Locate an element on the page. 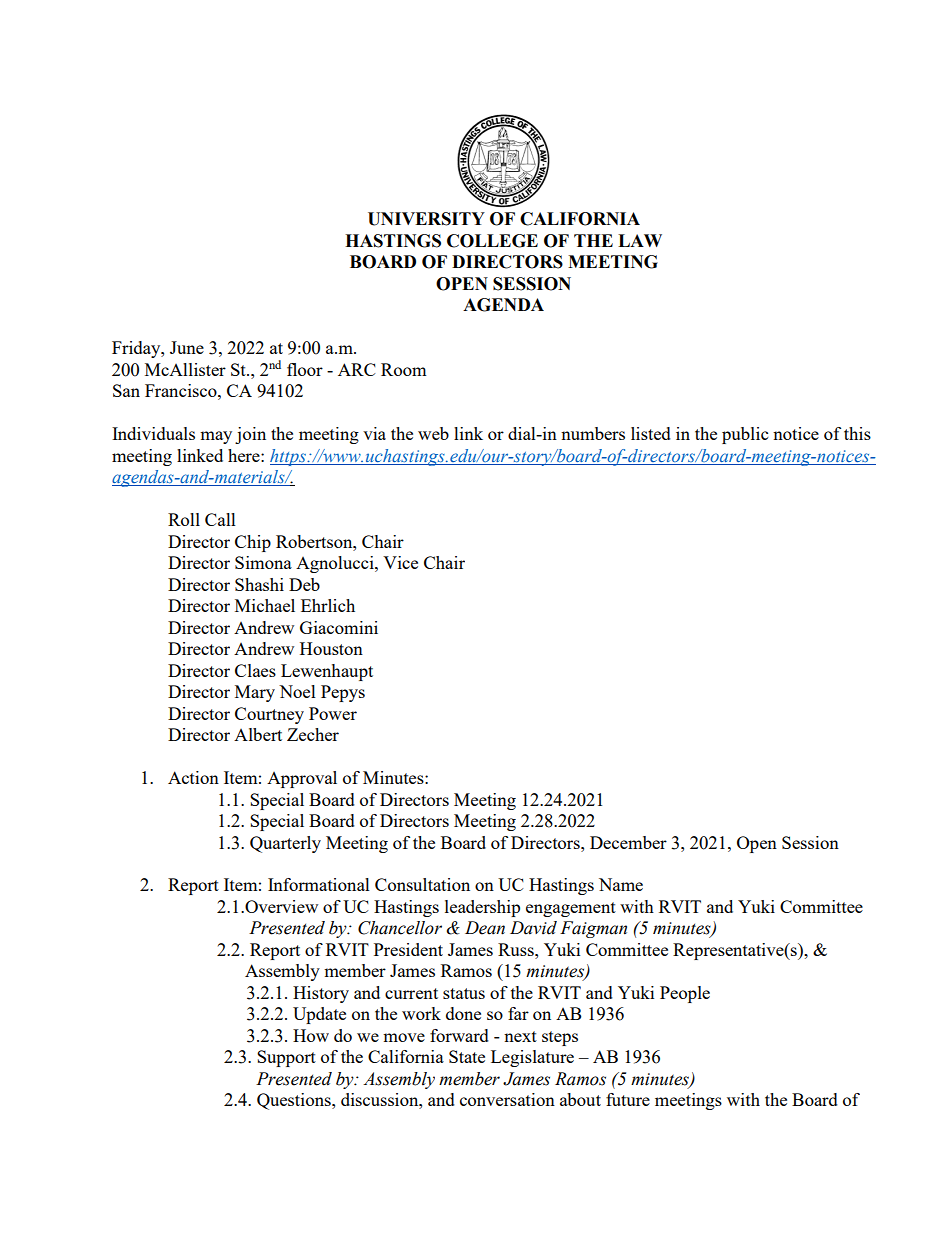 This image has height=1233, width=952. June is located at coordinates (187, 347).
